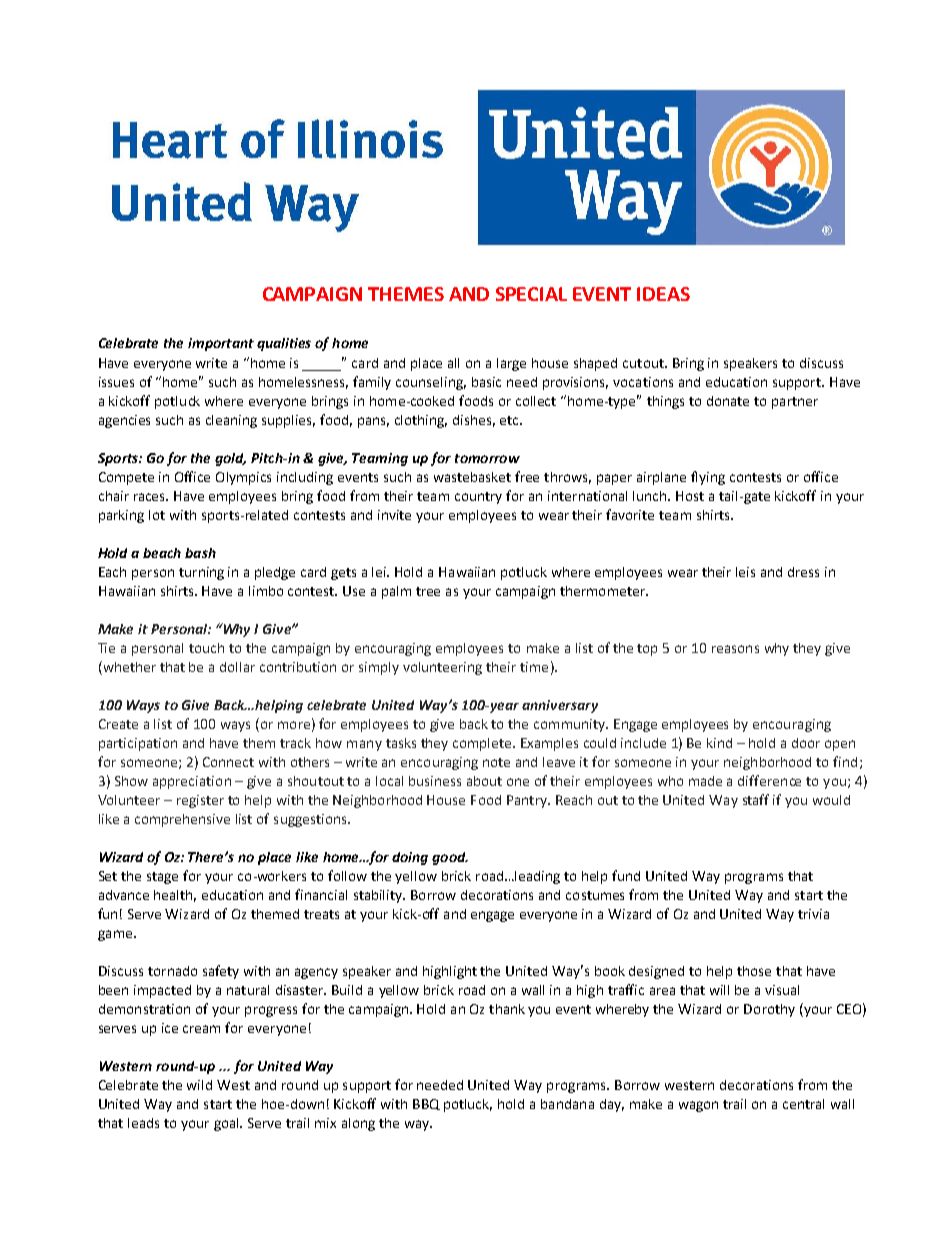  Describe the element at coordinates (531, 294) in the screenshot. I see `SPECIAL` at that location.
